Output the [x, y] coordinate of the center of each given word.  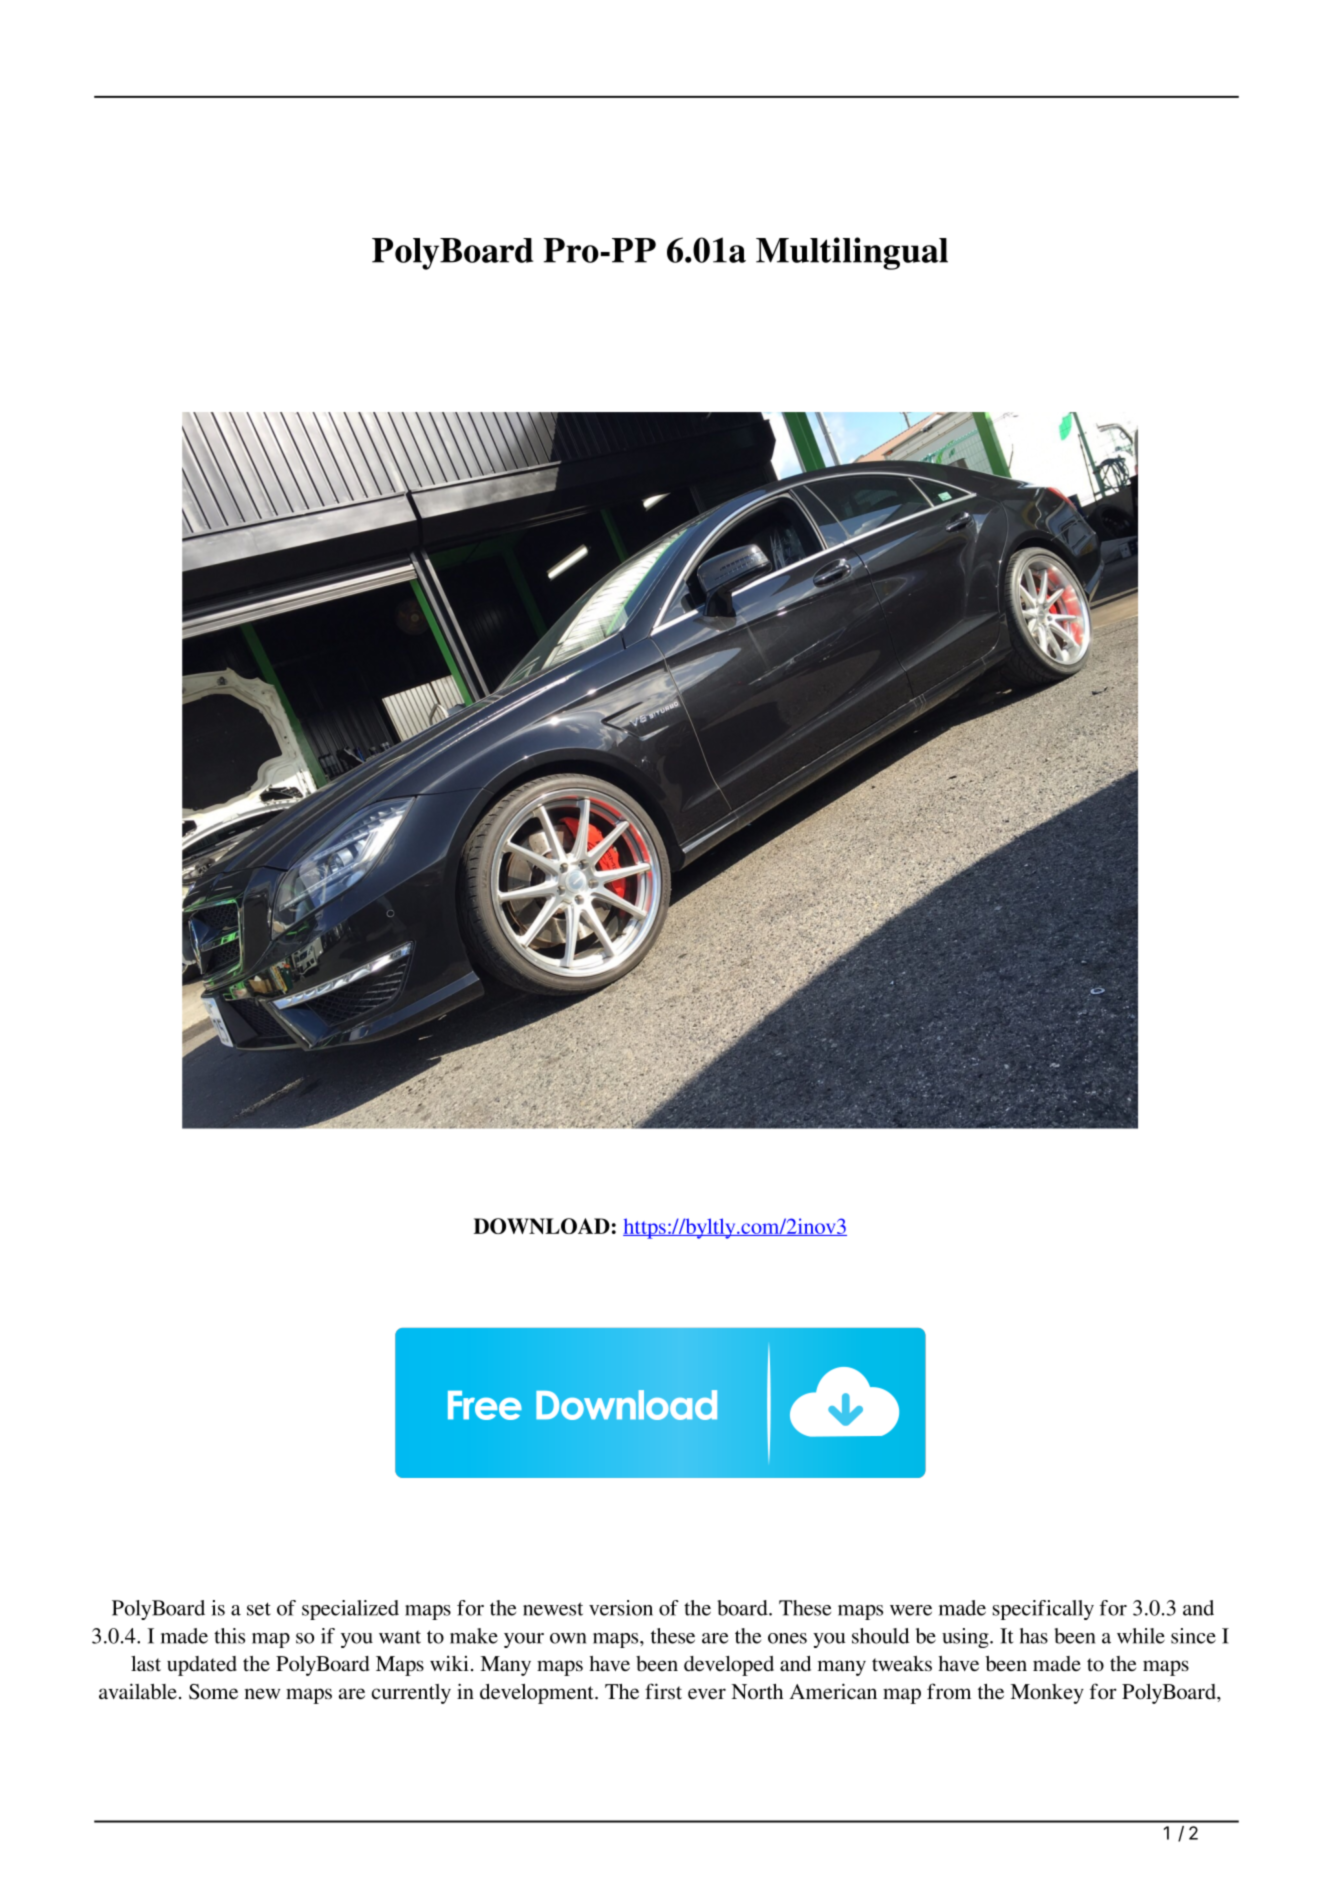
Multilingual [852, 253]
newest [553, 1609]
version [621, 1608]
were [911, 1610]
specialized [350, 1610]
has [1034, 1636]
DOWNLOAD [542, 1226]
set [259, 1609]
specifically [1043, 1610]
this [229, 1636]
